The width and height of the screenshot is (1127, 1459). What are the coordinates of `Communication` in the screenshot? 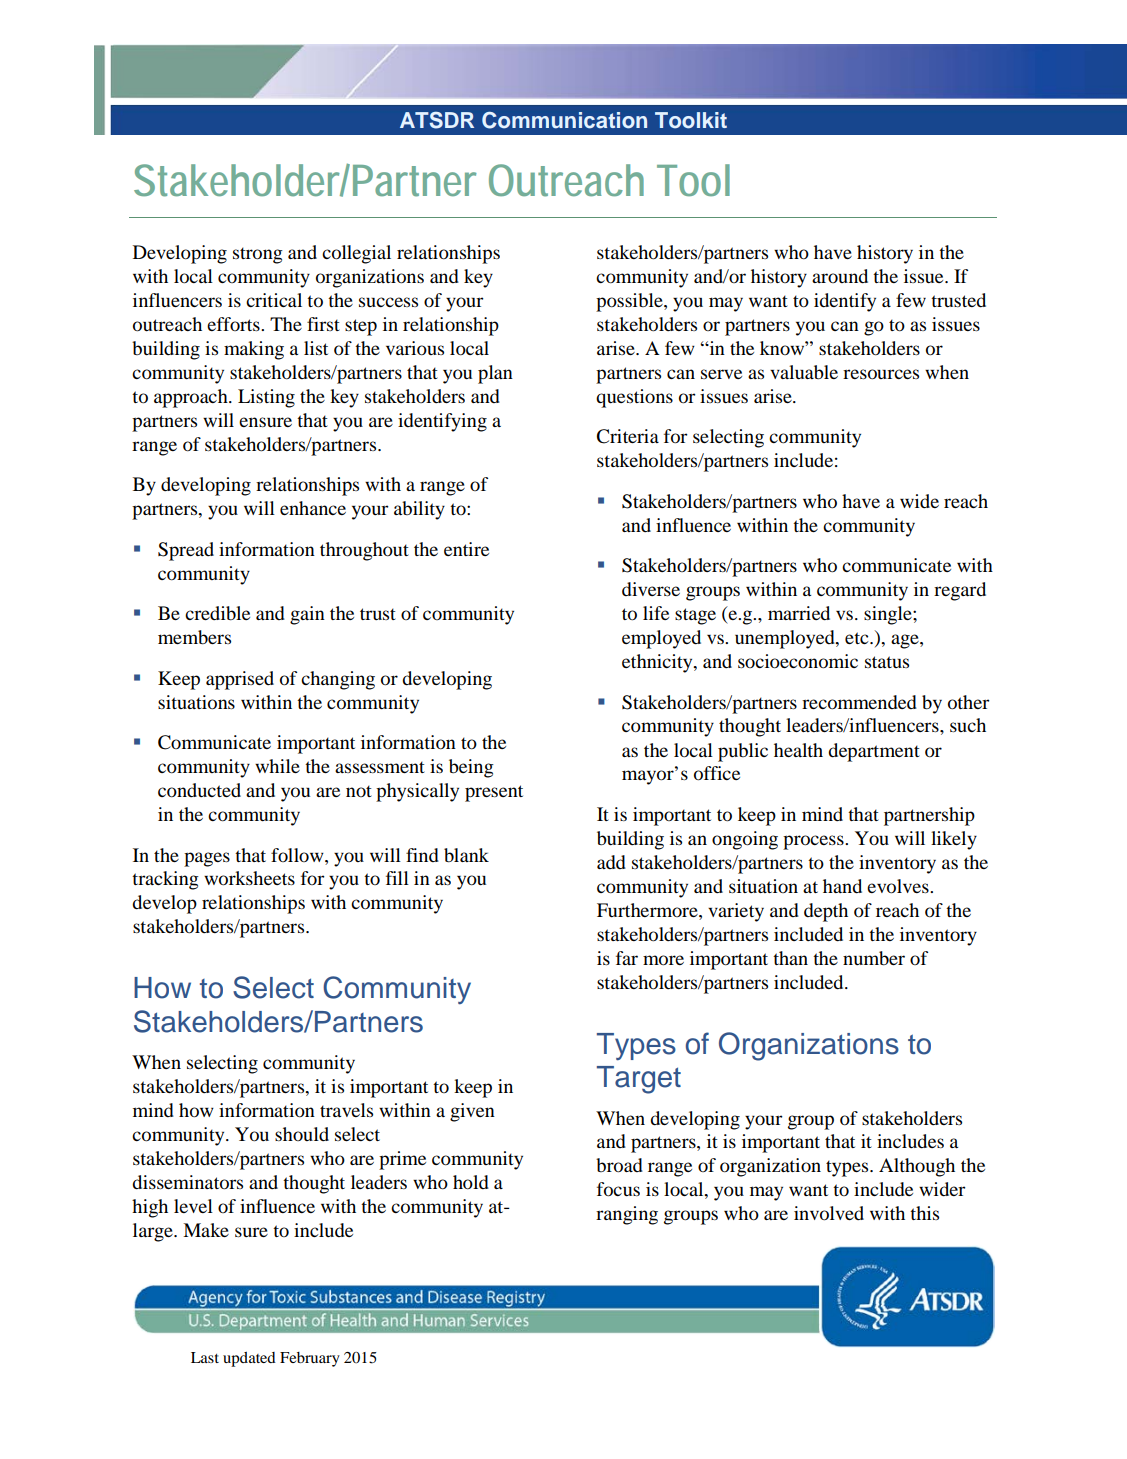 It's located at (564, 120).
